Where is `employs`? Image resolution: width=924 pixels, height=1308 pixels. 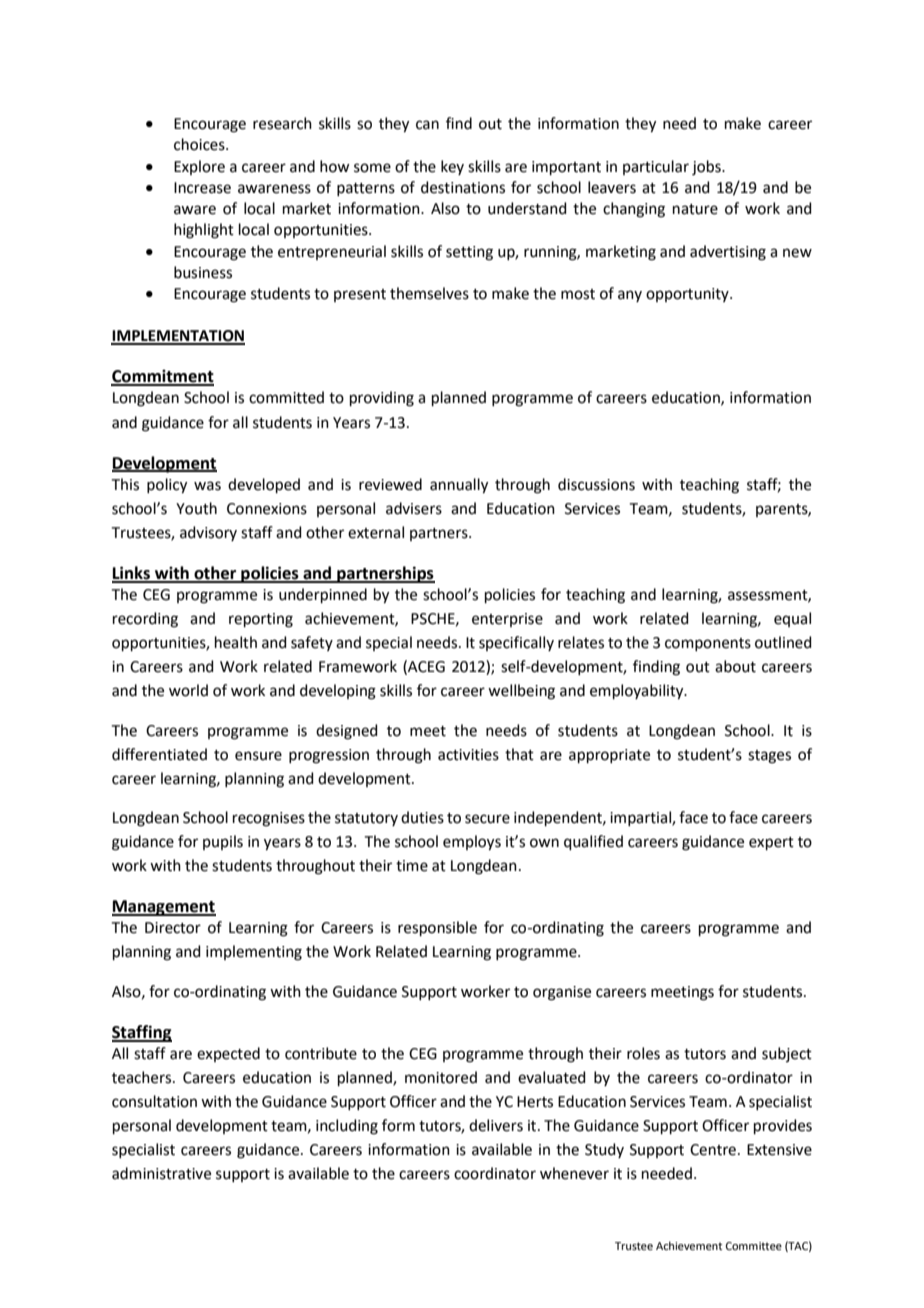 employs is located at coordinates (472, 843).
